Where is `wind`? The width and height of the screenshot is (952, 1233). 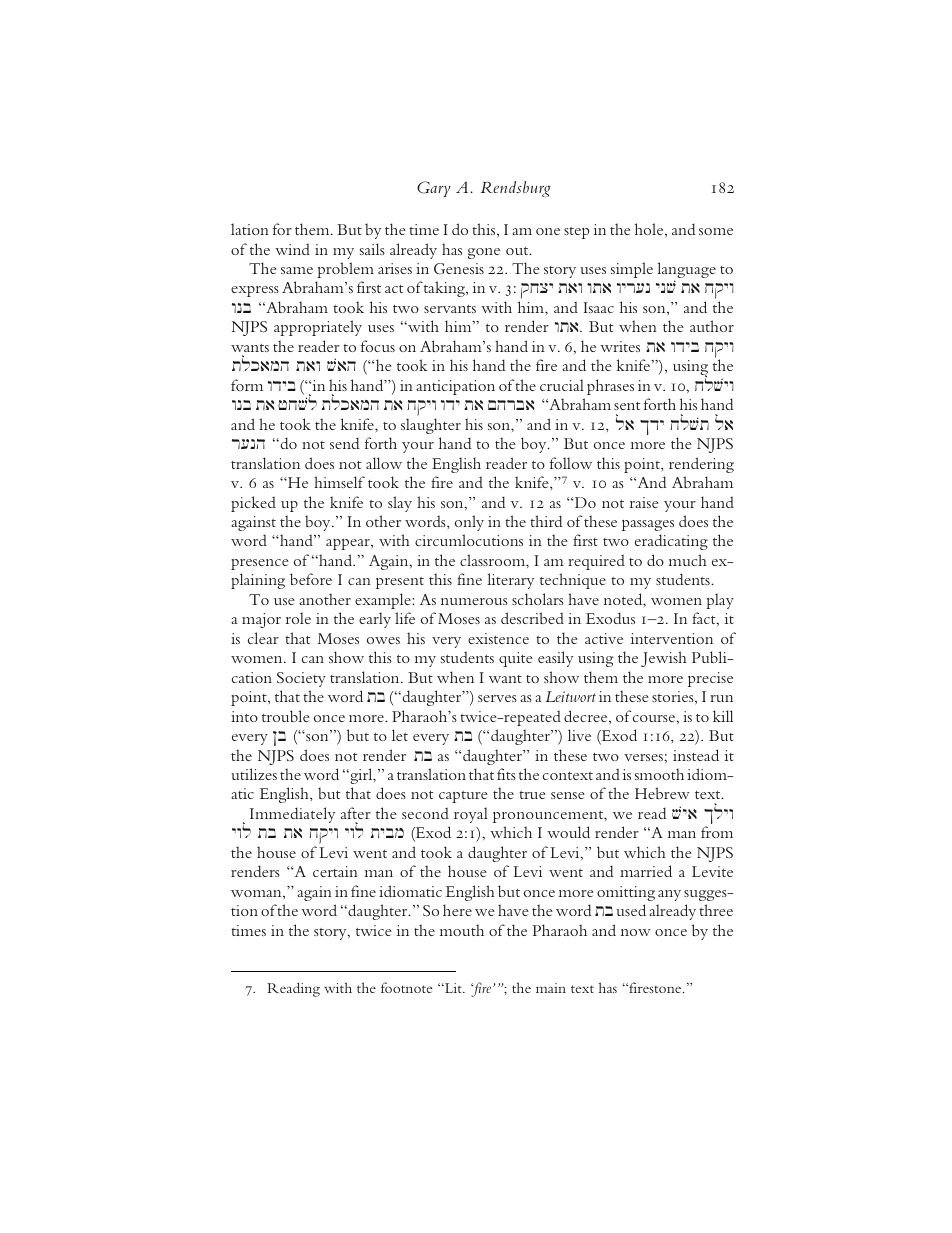
wind is located at coordinates (292, 249).
